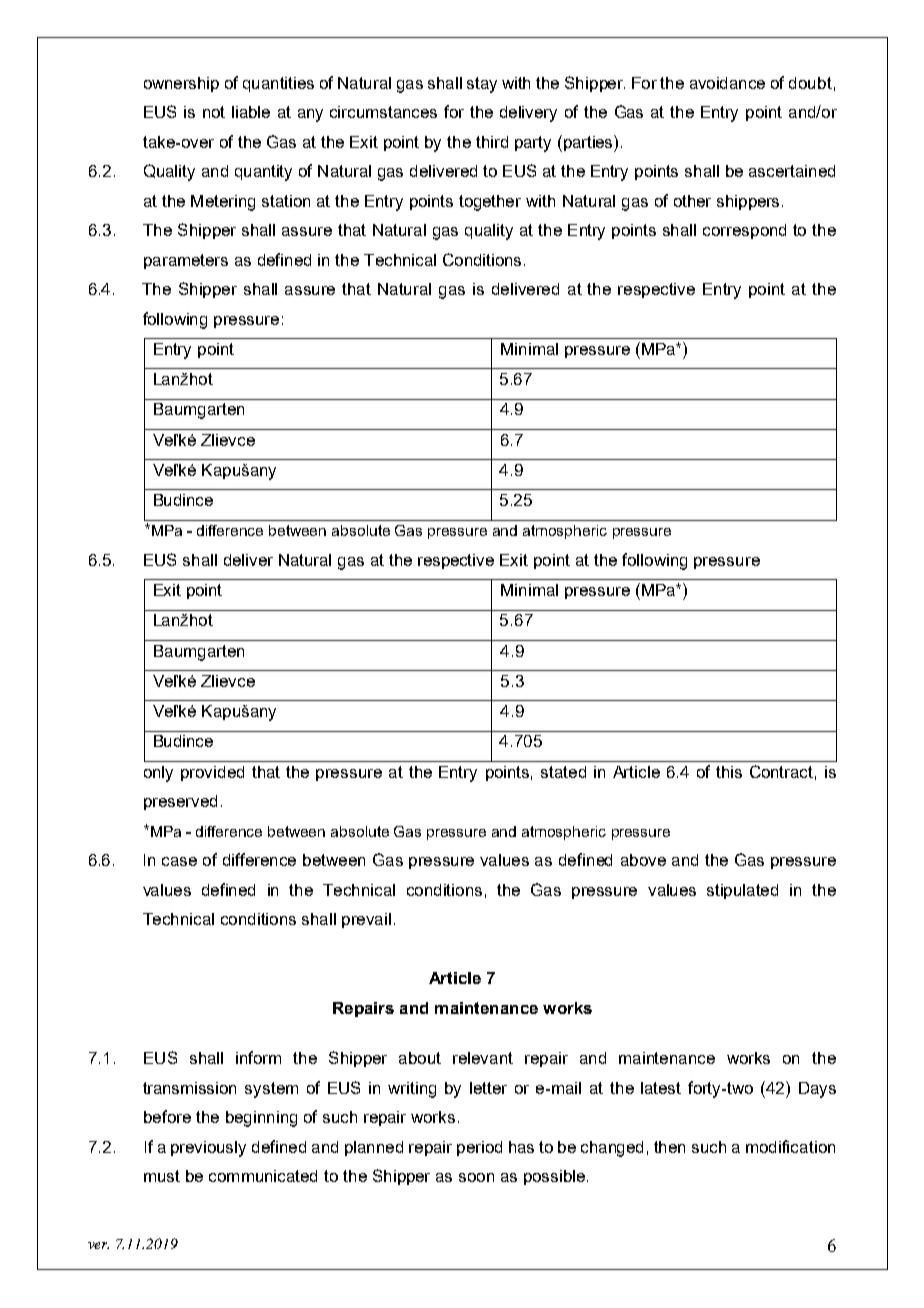 This screenshot has width=924, height=1308. What do you see at coordinates (208, 1149) in the screenshot?
I see `previously` at bounding box center [208, 1149].
